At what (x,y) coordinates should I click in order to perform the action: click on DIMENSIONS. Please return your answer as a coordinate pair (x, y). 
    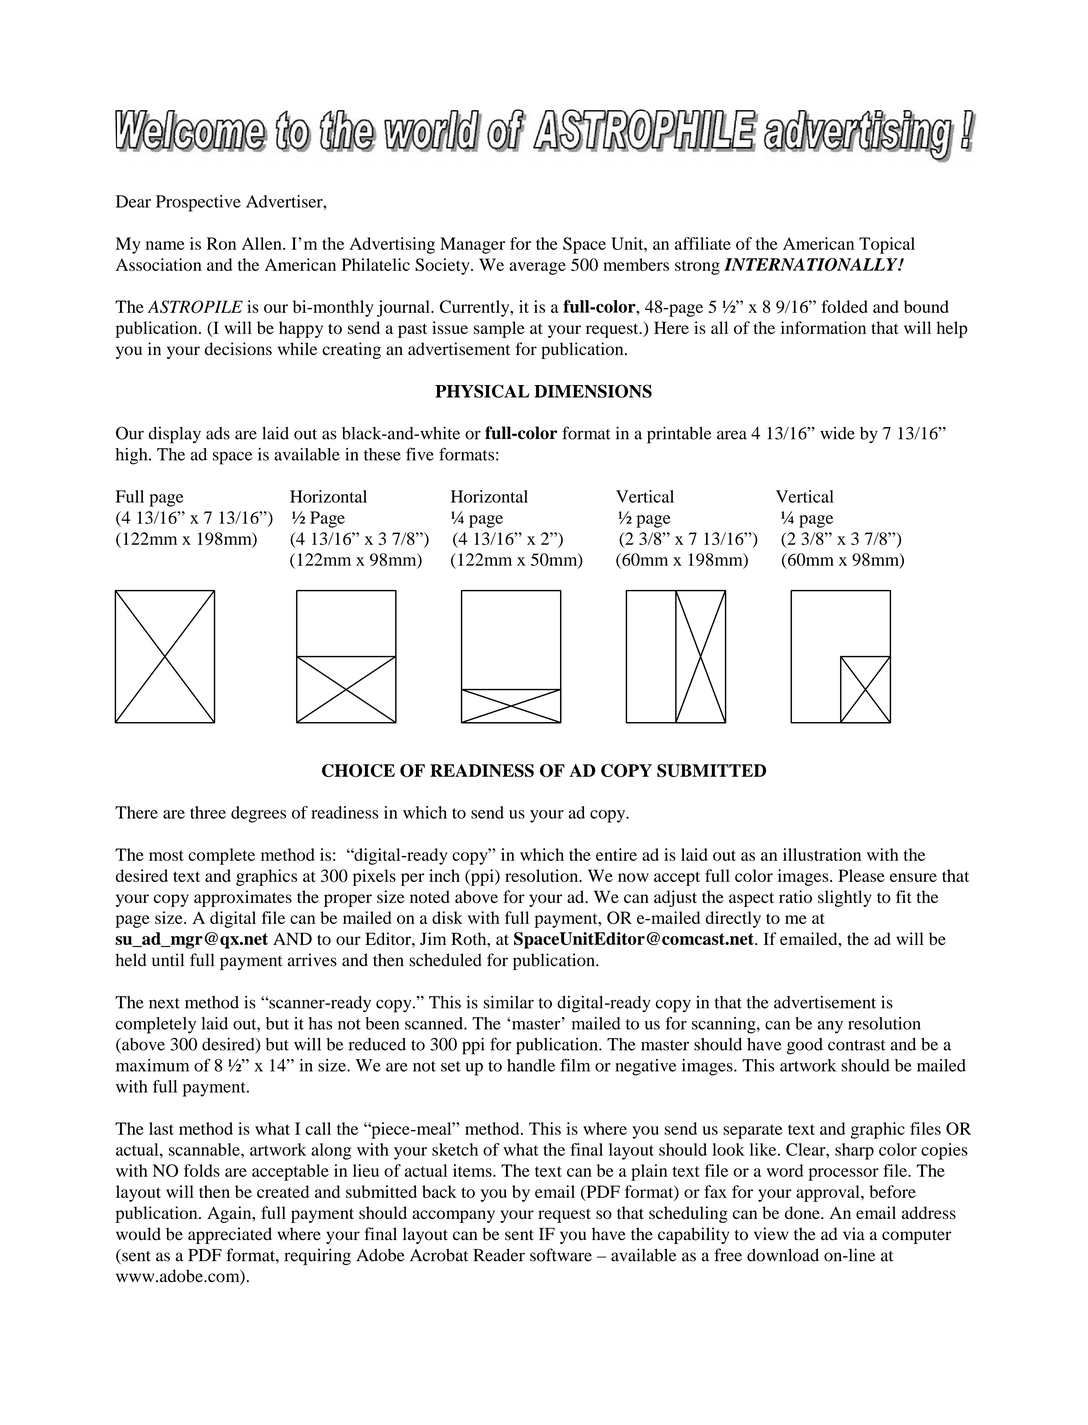
    Looking at the image, I should click on (593, 391).
